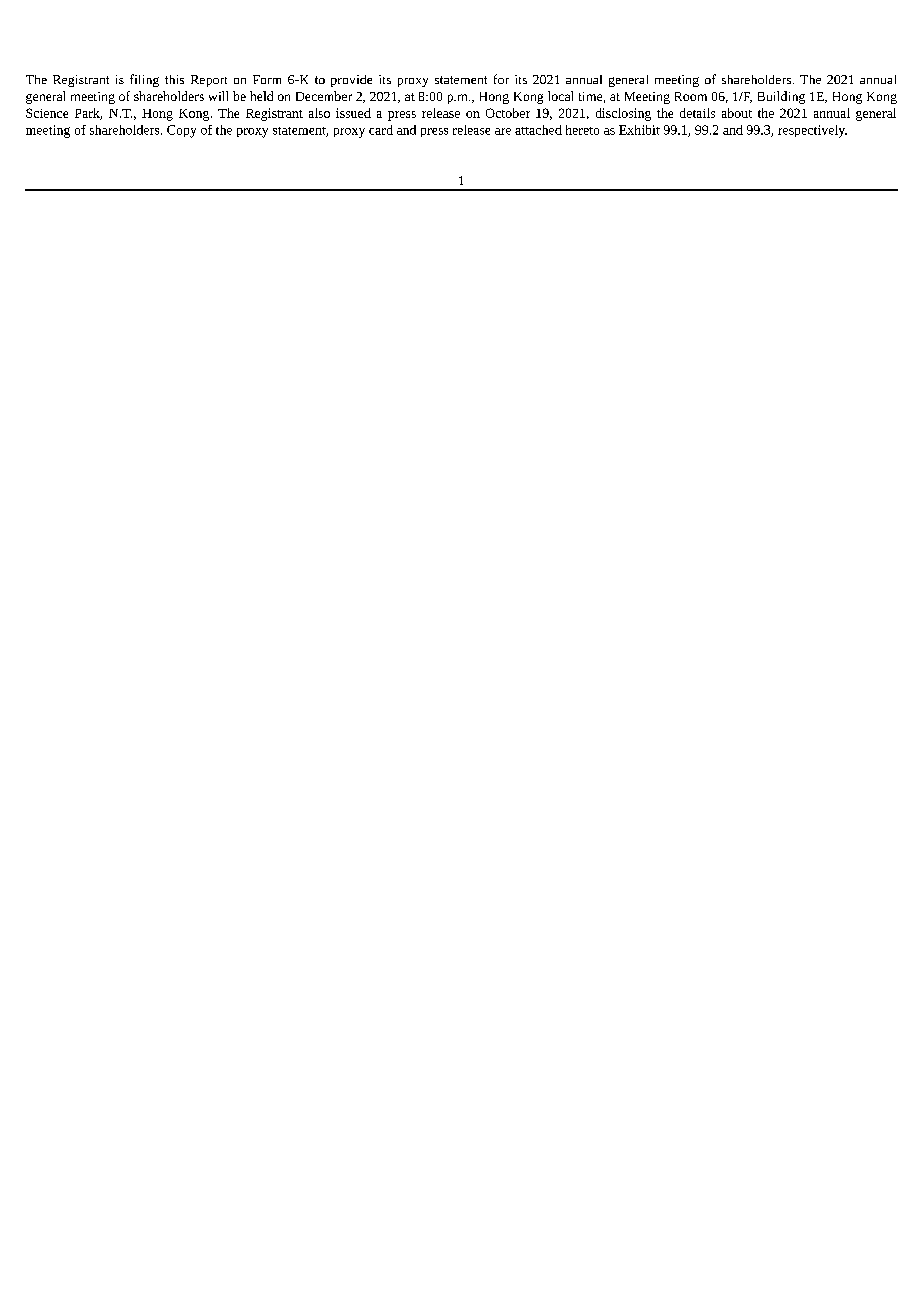  I want to click on Science, so click(47, 113).
